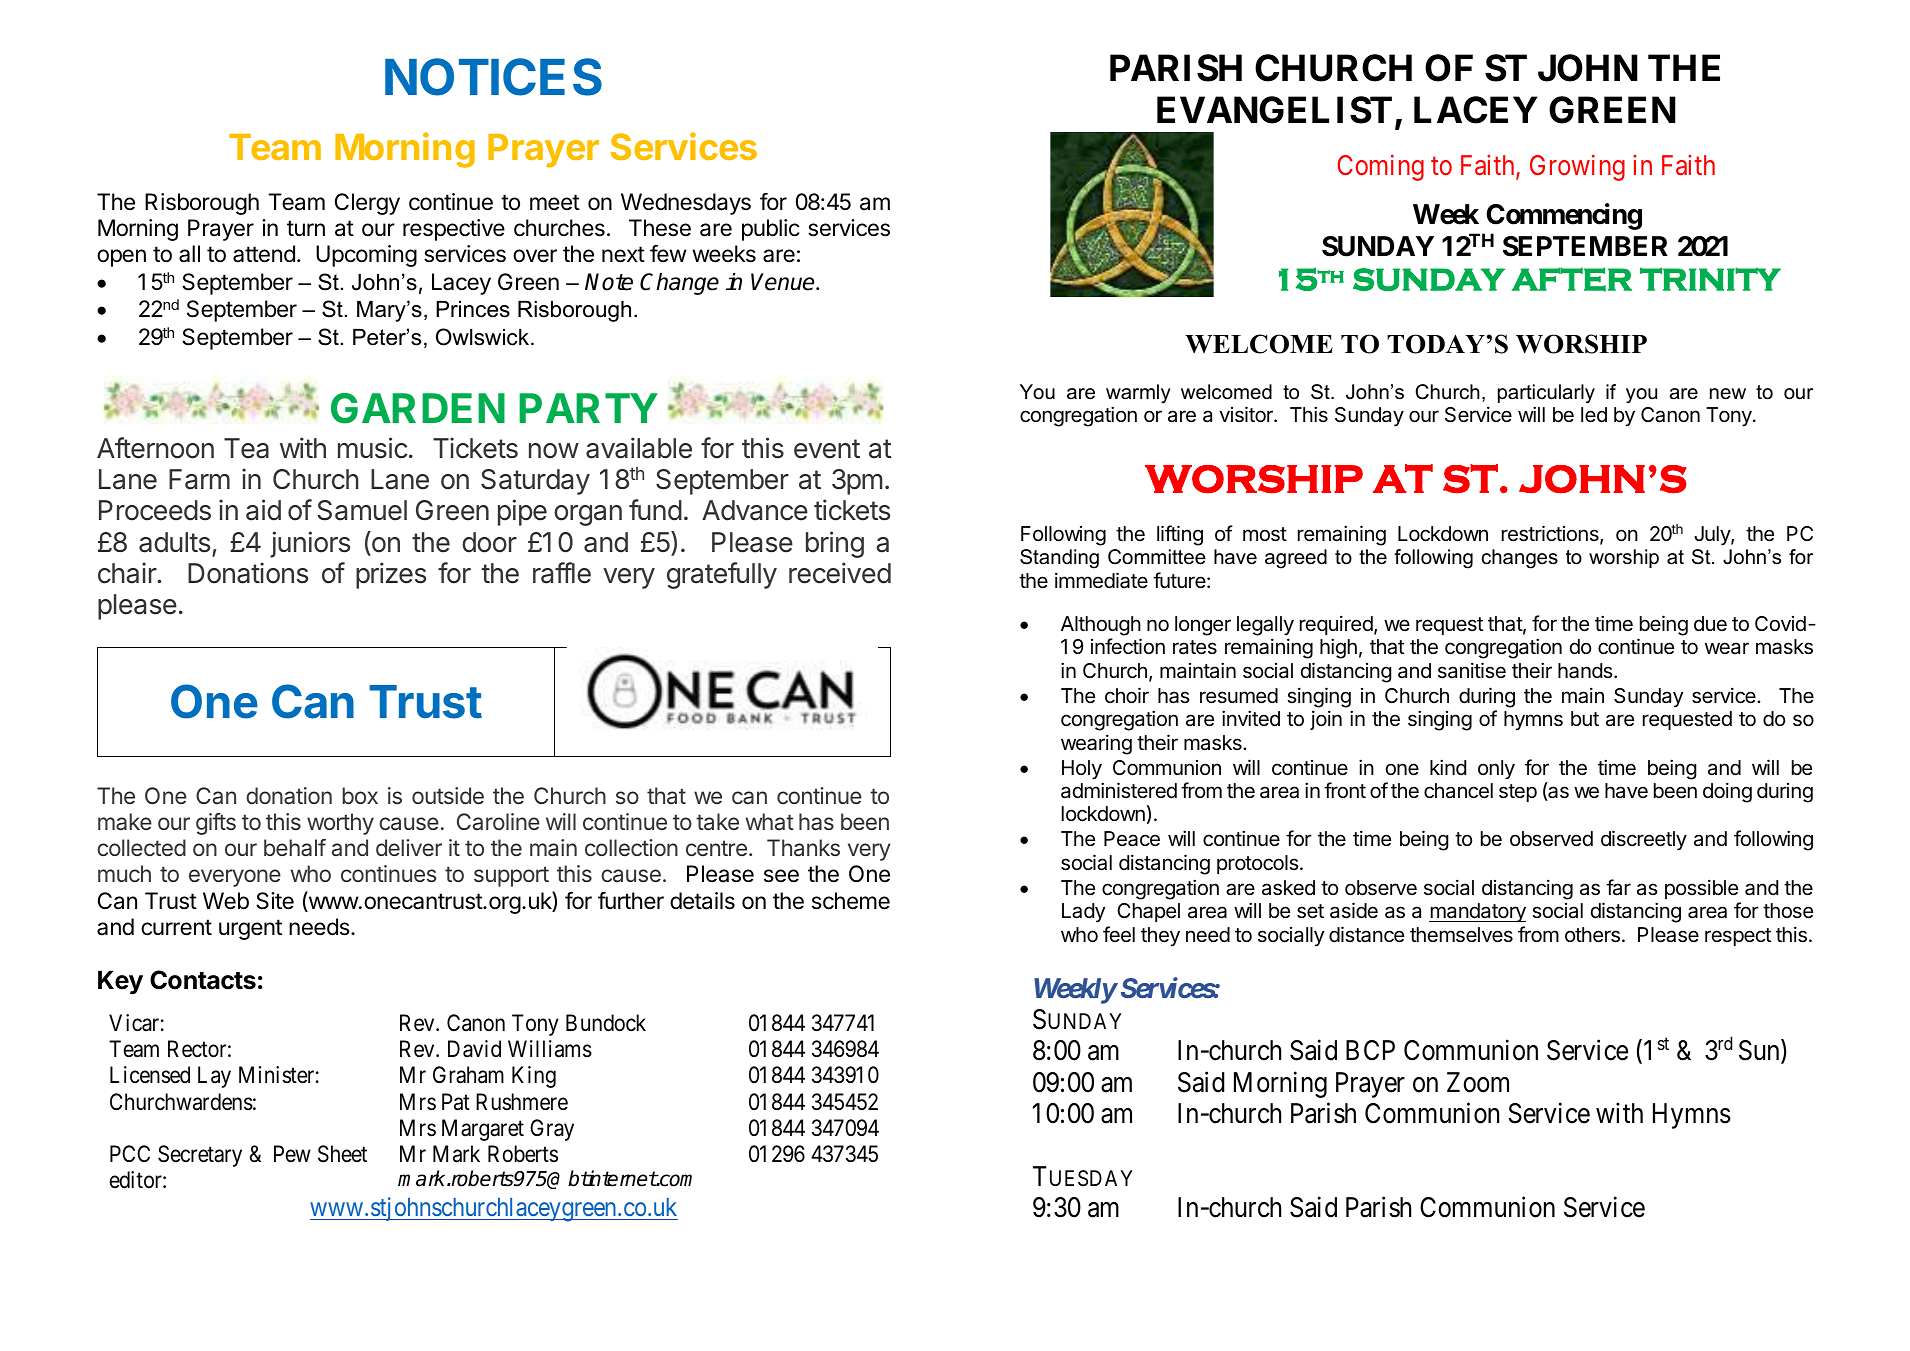 The height and width of the screenshot is (1351, 1910). I want to click on box, so click(360, 795).
